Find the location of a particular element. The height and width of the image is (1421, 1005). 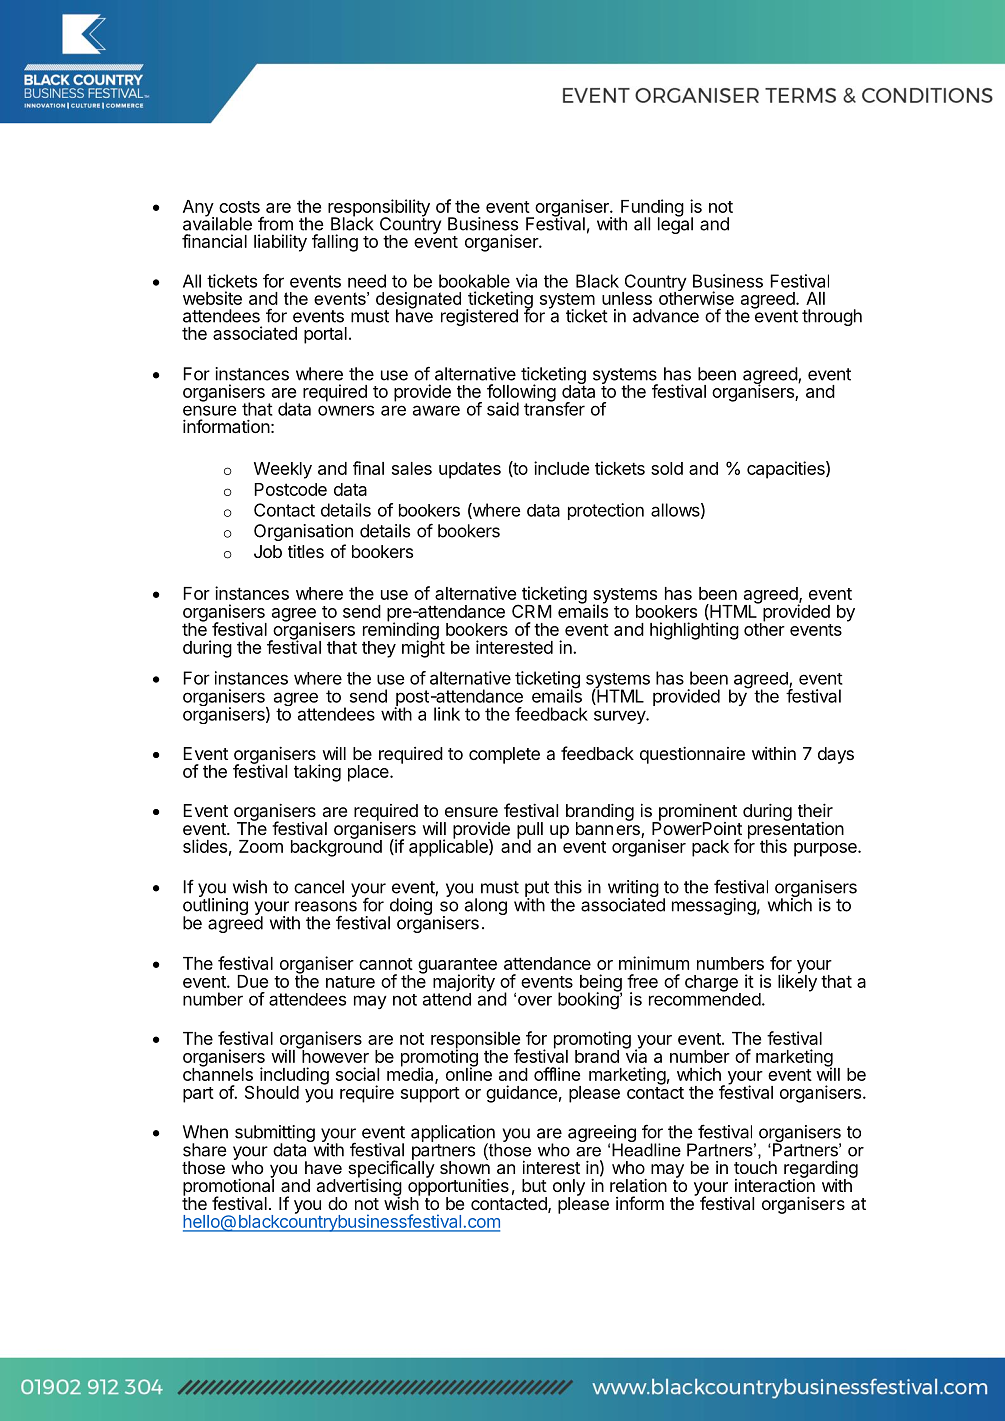

legal is located at coordinates (675, 224).
